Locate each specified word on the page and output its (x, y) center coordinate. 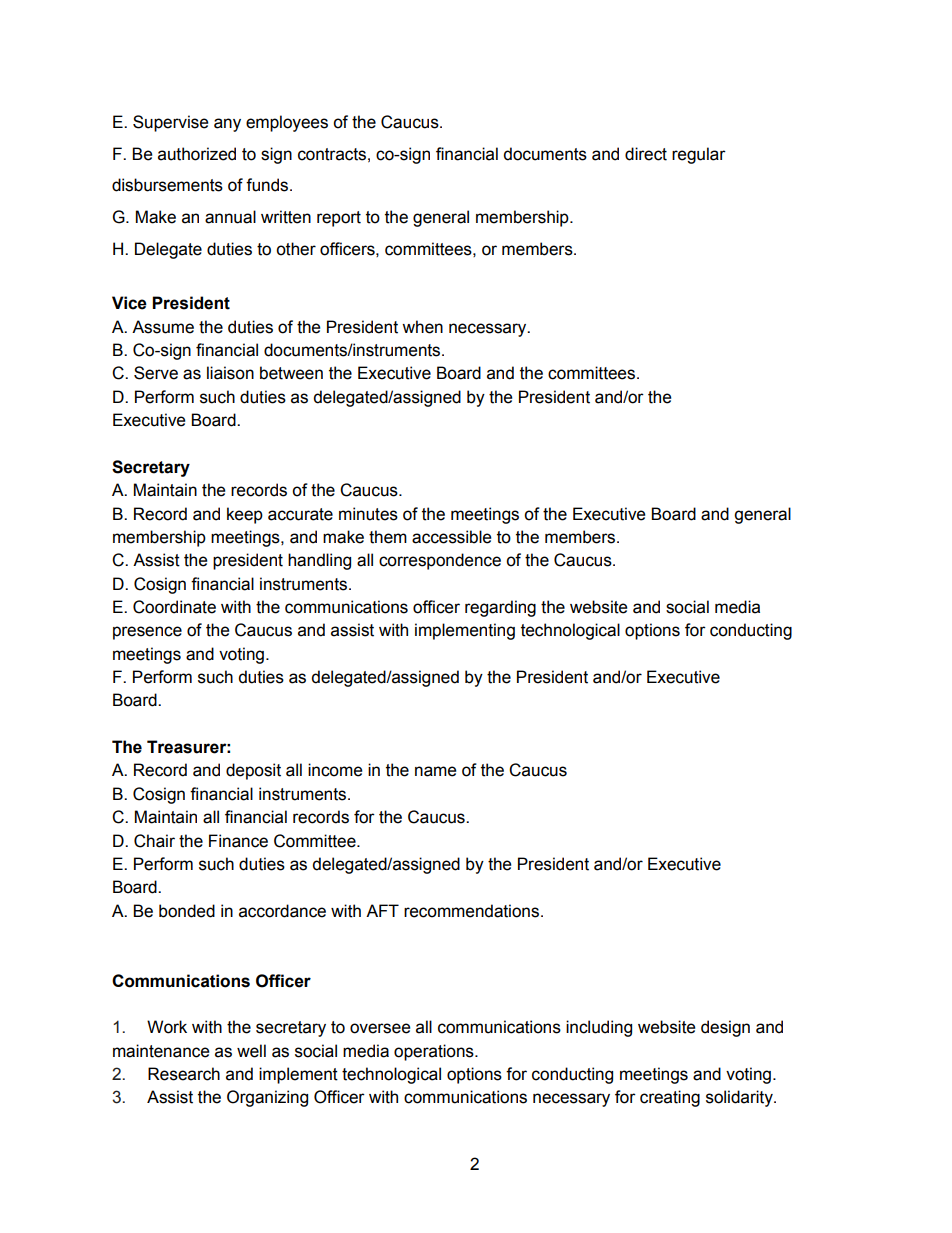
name (435, 771)
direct (646, 154)
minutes (368, 514)
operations (435, 1052)
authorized (197, 154)
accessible (451, 537)
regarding (500, 608)
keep (245, 515)
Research (184, 1074)
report (339, 219)
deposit (253, 771)
